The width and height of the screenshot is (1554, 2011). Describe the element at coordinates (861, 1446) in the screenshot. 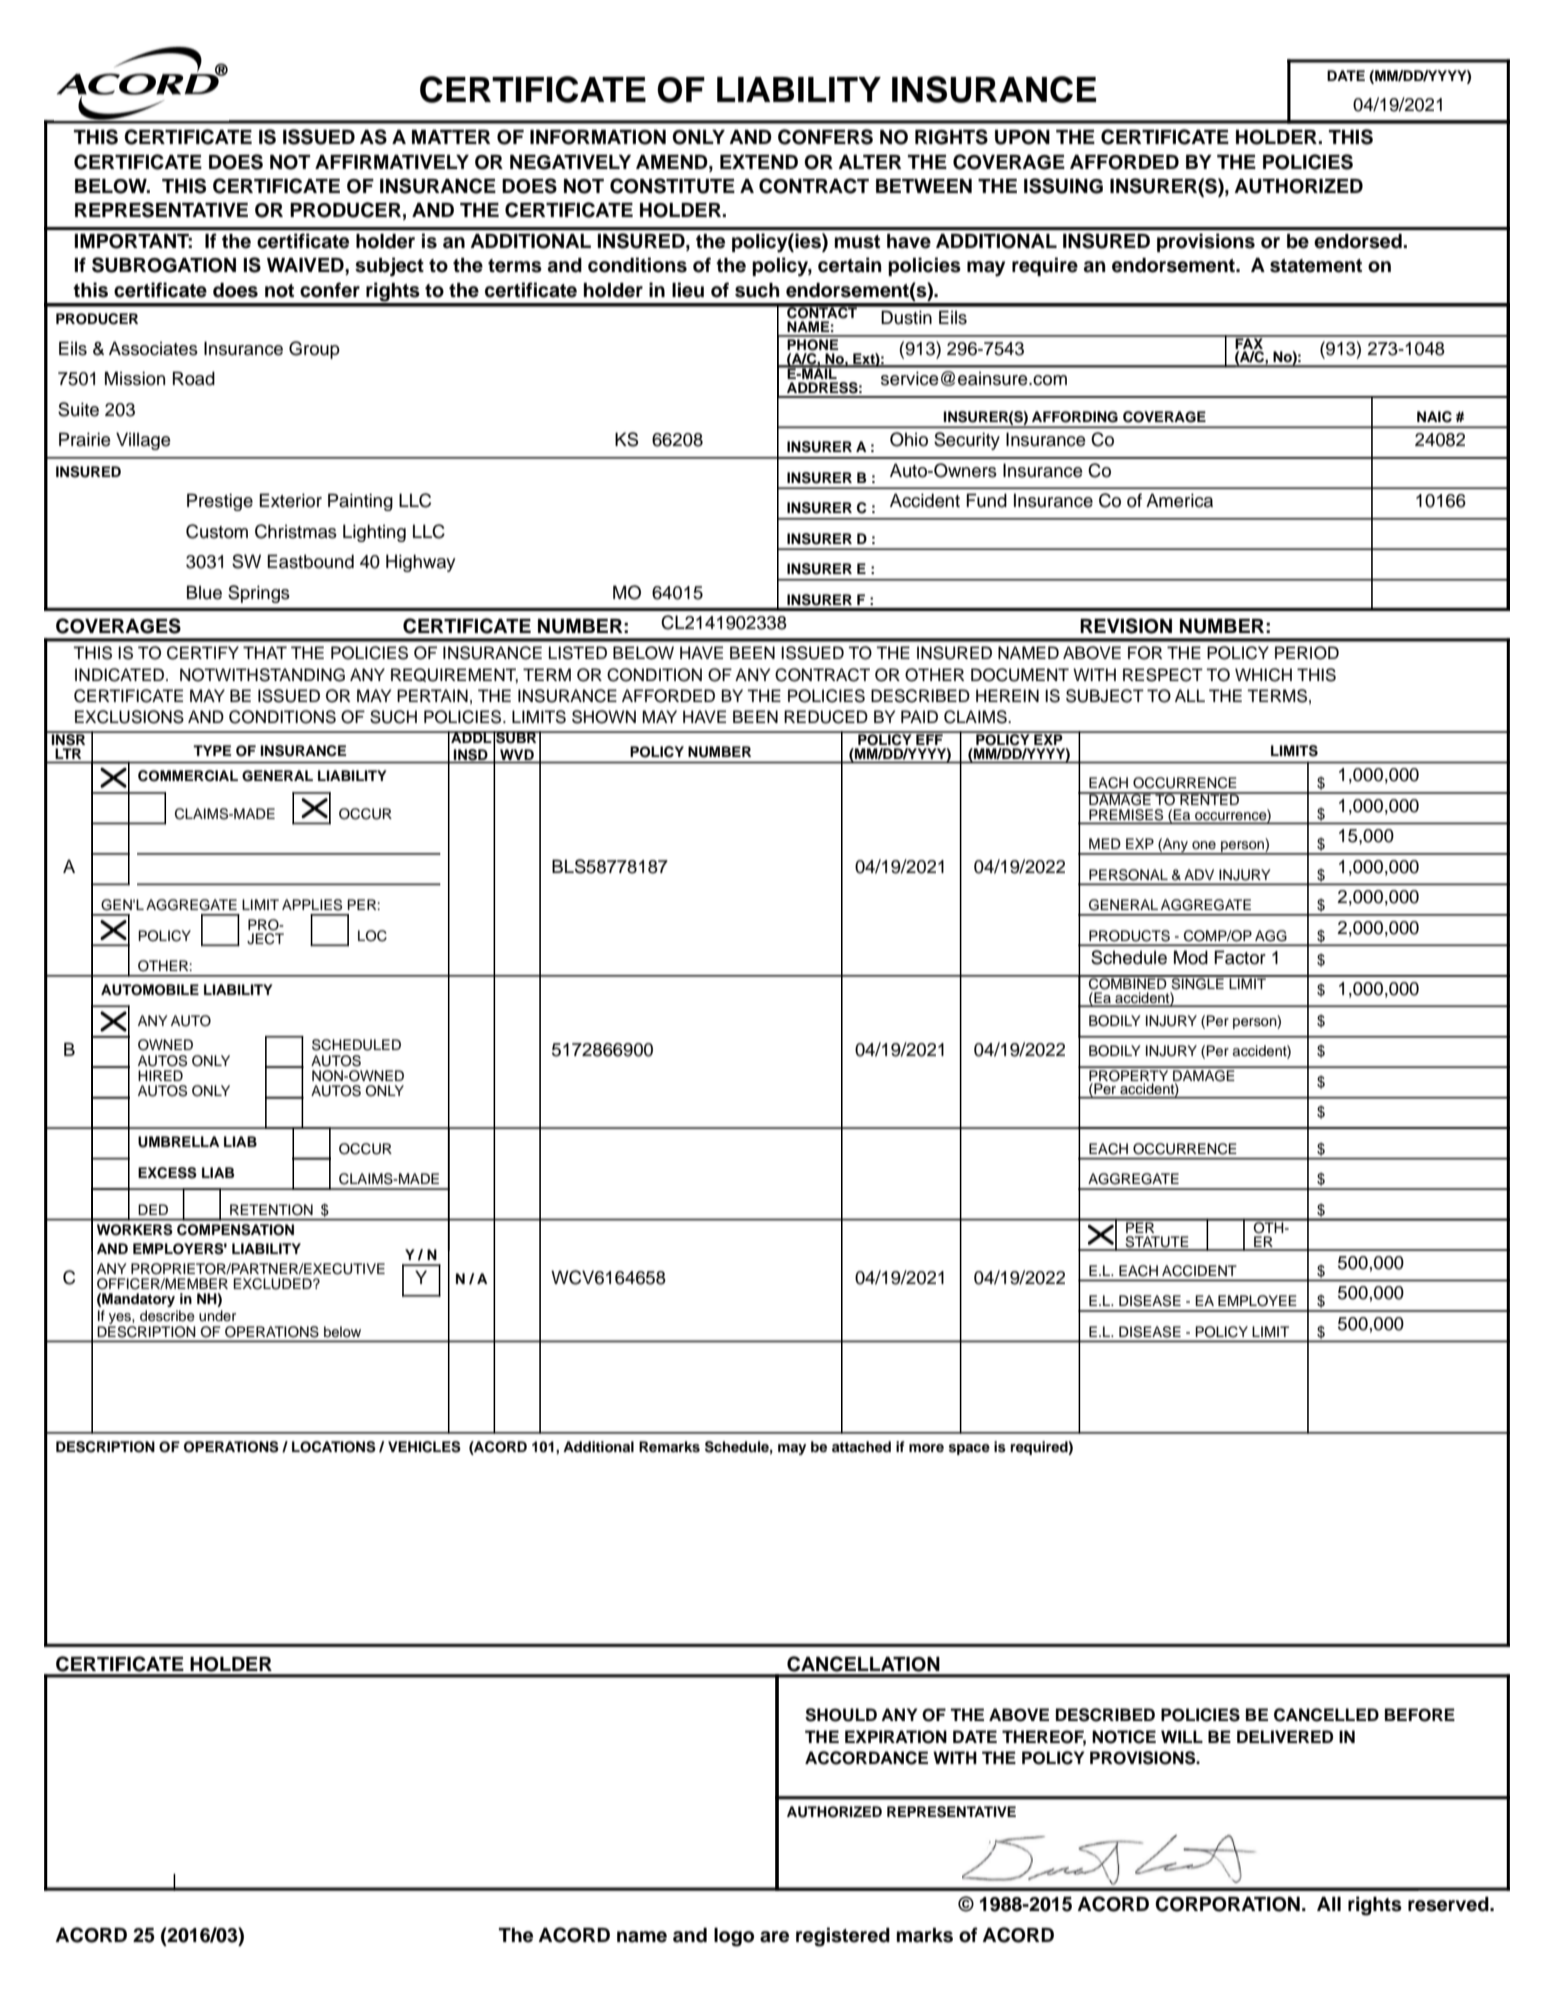

I see `attached` at that location.
